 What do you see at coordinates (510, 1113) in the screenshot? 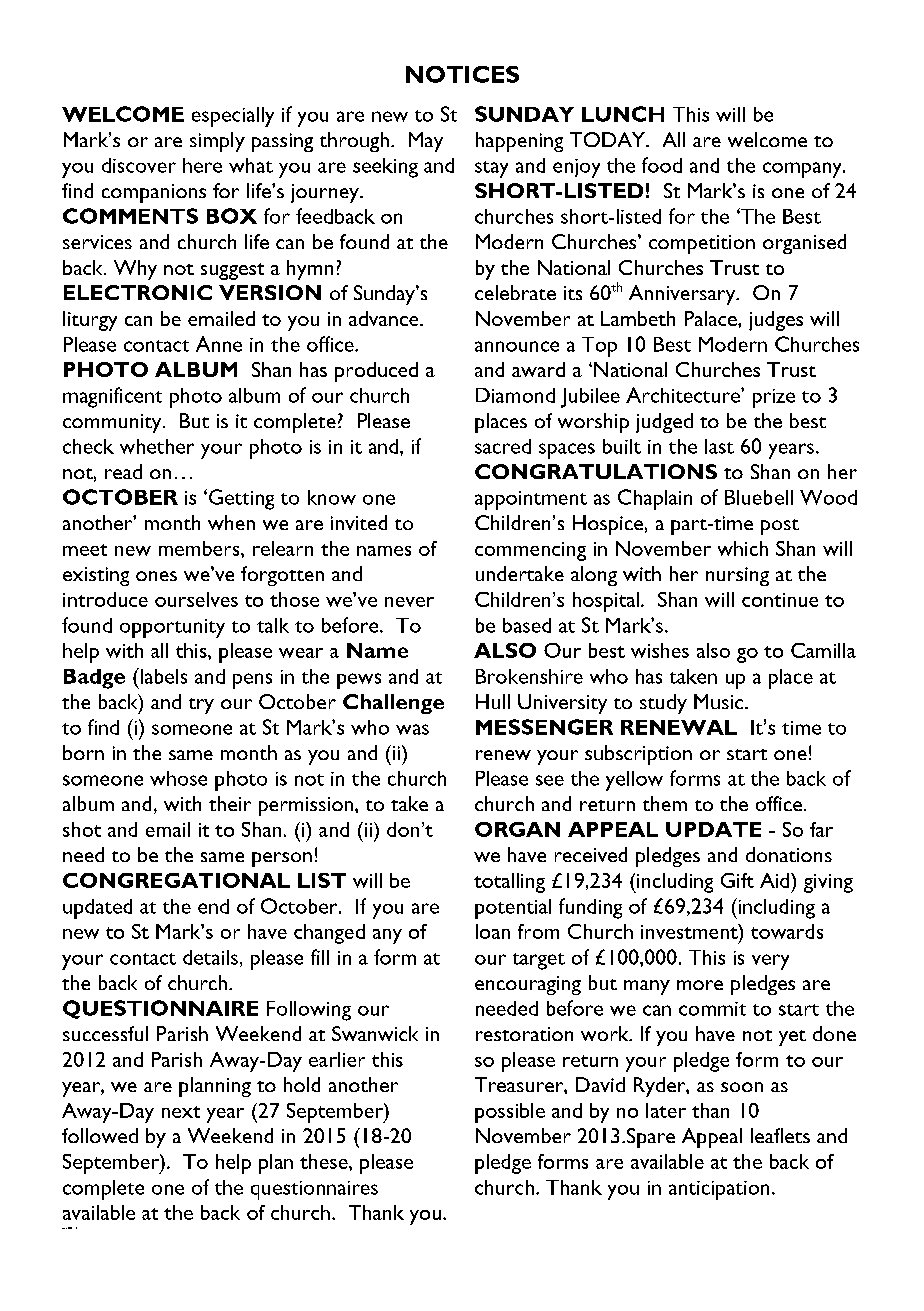
I see `possible` at bounding box center [510, 1113].
